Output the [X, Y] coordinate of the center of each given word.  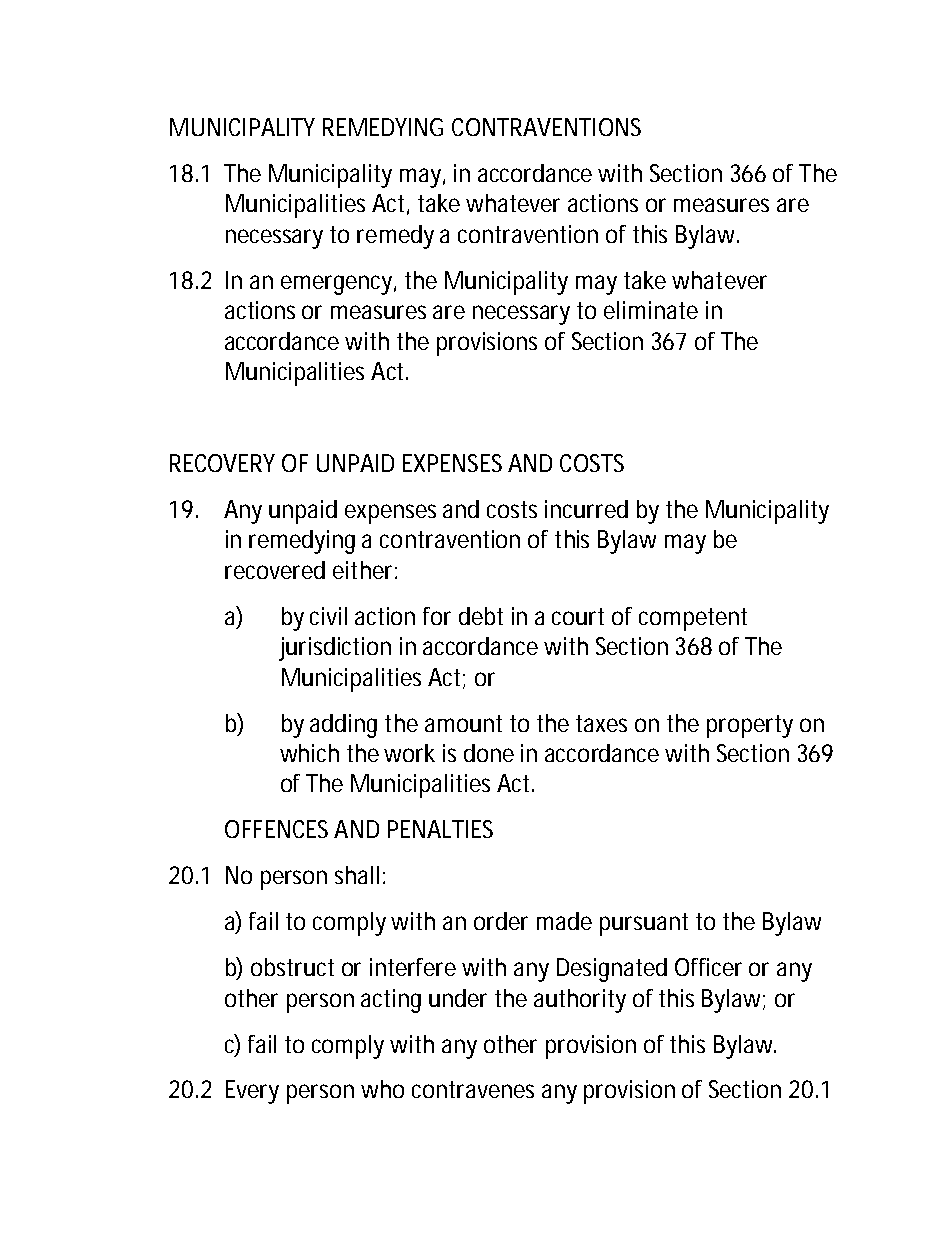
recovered [275, 570]
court [578, 616]
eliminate [651, 310]
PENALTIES [440, 829]
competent [693, 619]
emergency [336, 285]
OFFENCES [276, 829]
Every [252, 1092]
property [750, 726]
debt [481, 616]
